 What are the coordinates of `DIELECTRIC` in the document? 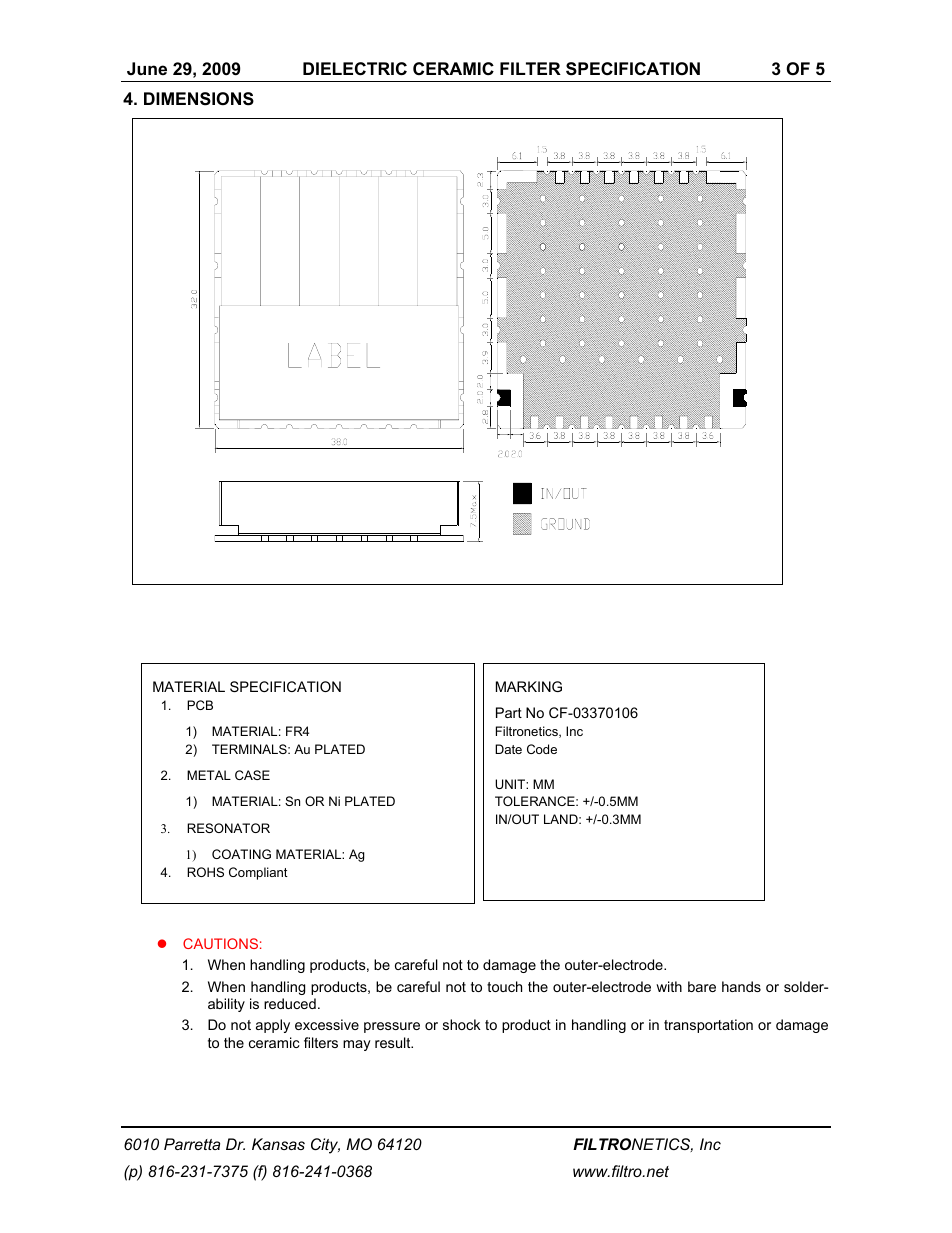 It's located at (355, 69).
